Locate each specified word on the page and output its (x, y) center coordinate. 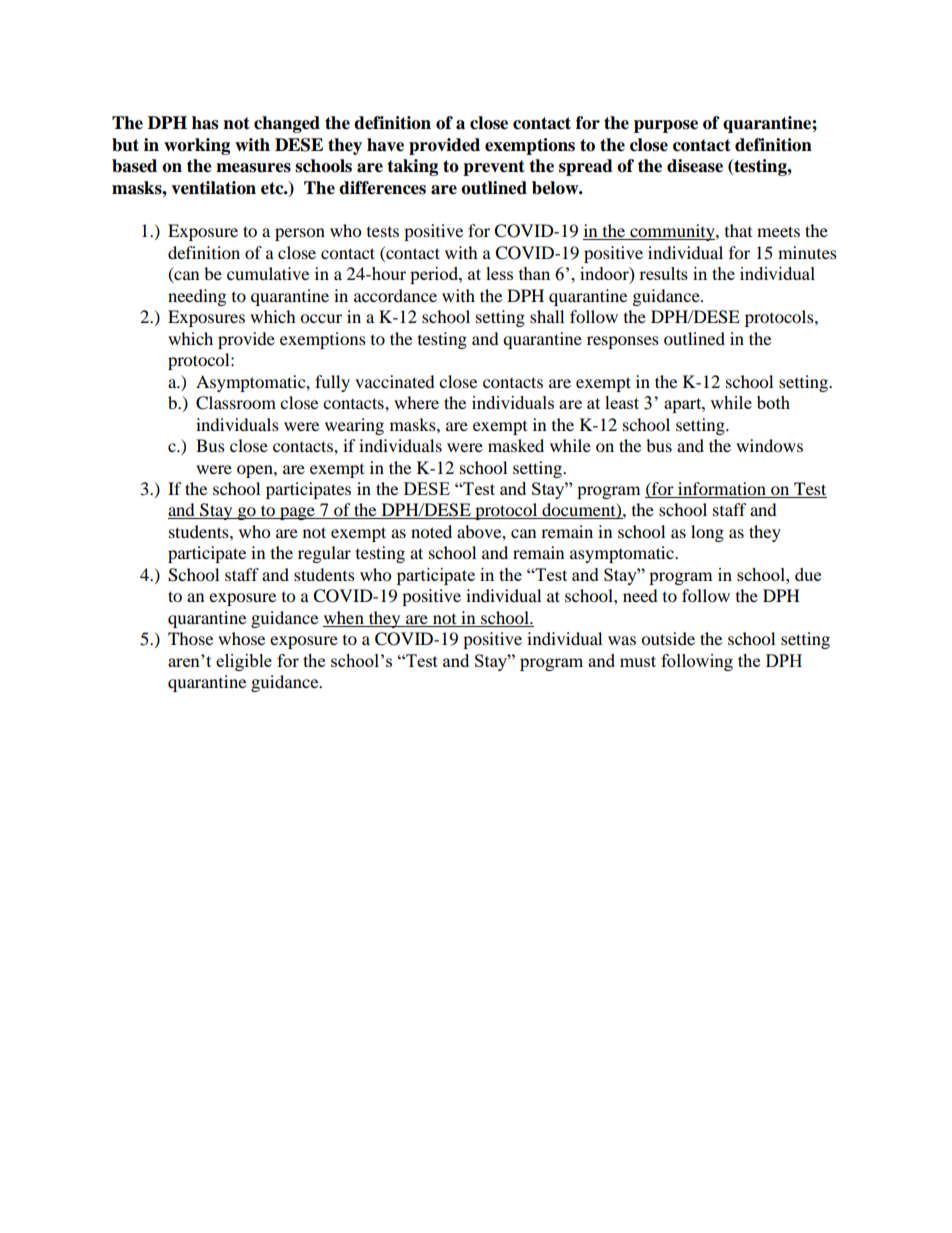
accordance (395, 295)
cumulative (268, 273)
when (344, 619)
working (197, 146)
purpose (666, 126)
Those (190, 638)
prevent (494, 168)
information (722, 490)
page (297, 513)
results (663, 273)
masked (516, 445)
